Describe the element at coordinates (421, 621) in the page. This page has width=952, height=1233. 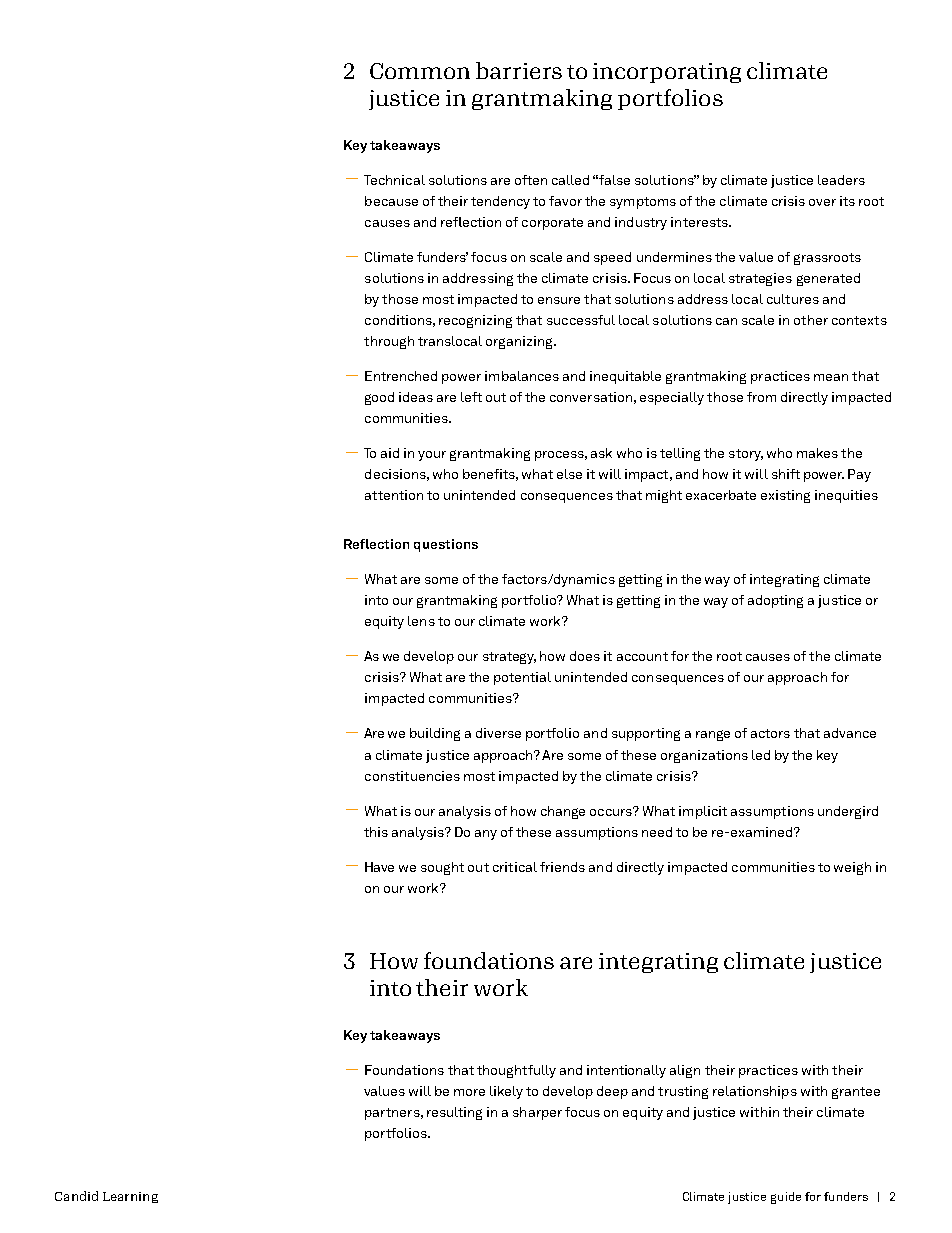
I see `lens` at that location.
